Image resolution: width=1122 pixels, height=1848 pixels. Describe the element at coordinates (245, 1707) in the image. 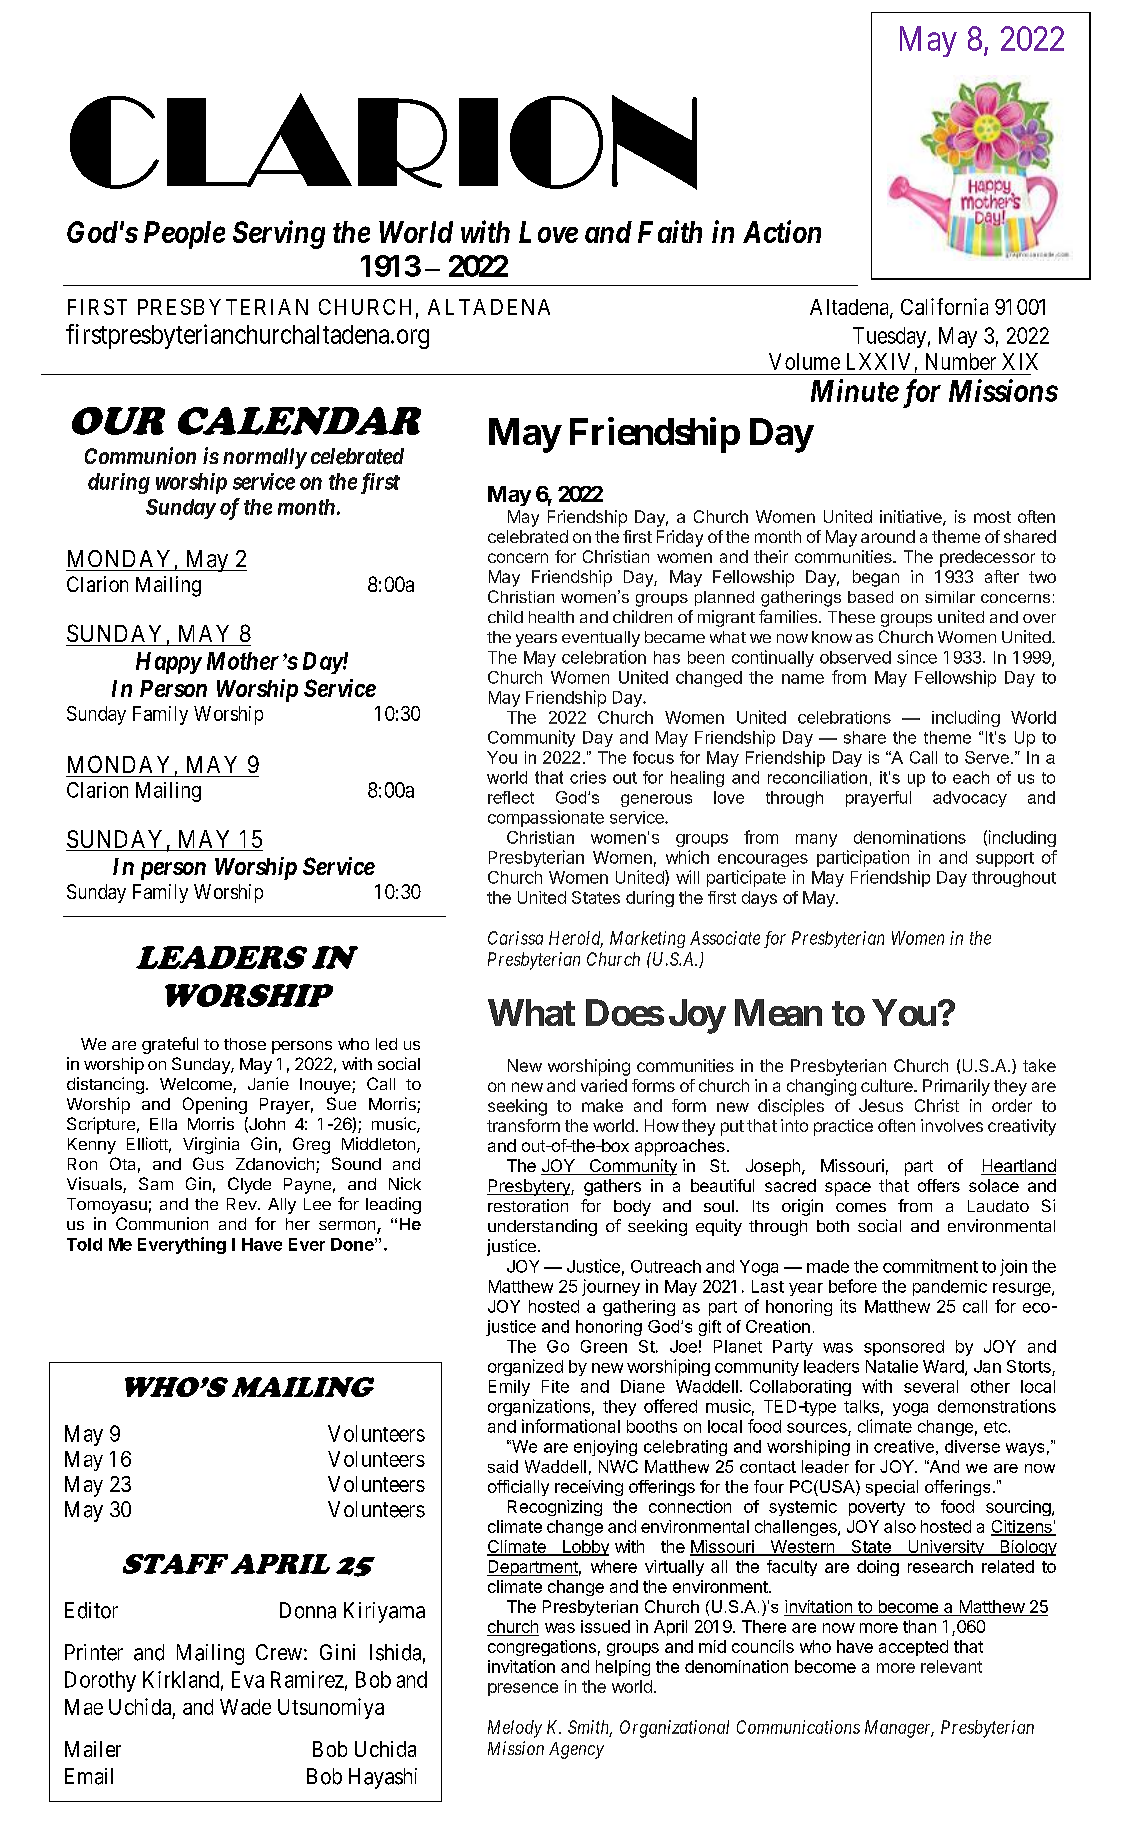

I see `Wade` at that location.
